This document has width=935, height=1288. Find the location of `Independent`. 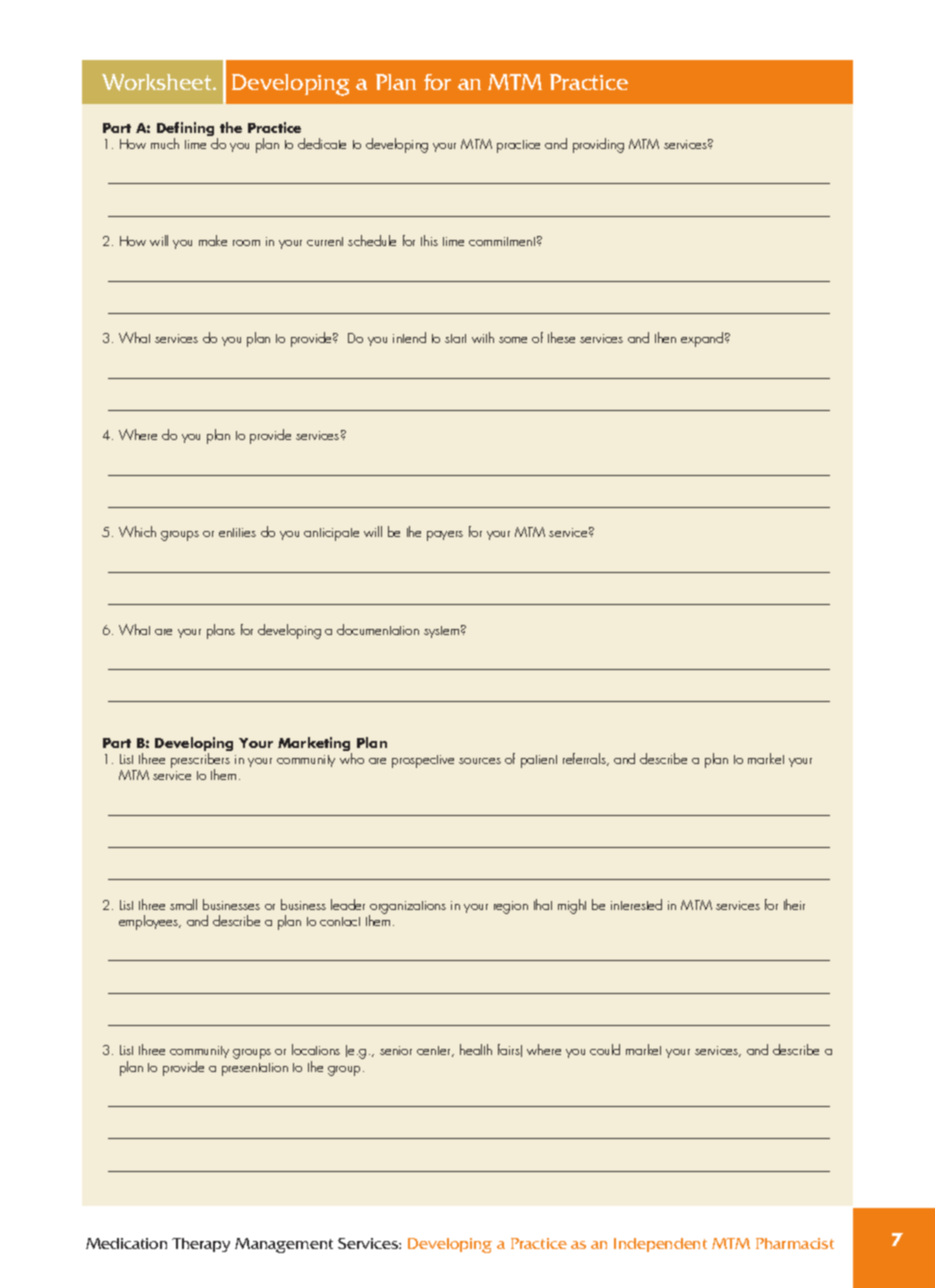

Independent is located at coordinates (660, 1245).
